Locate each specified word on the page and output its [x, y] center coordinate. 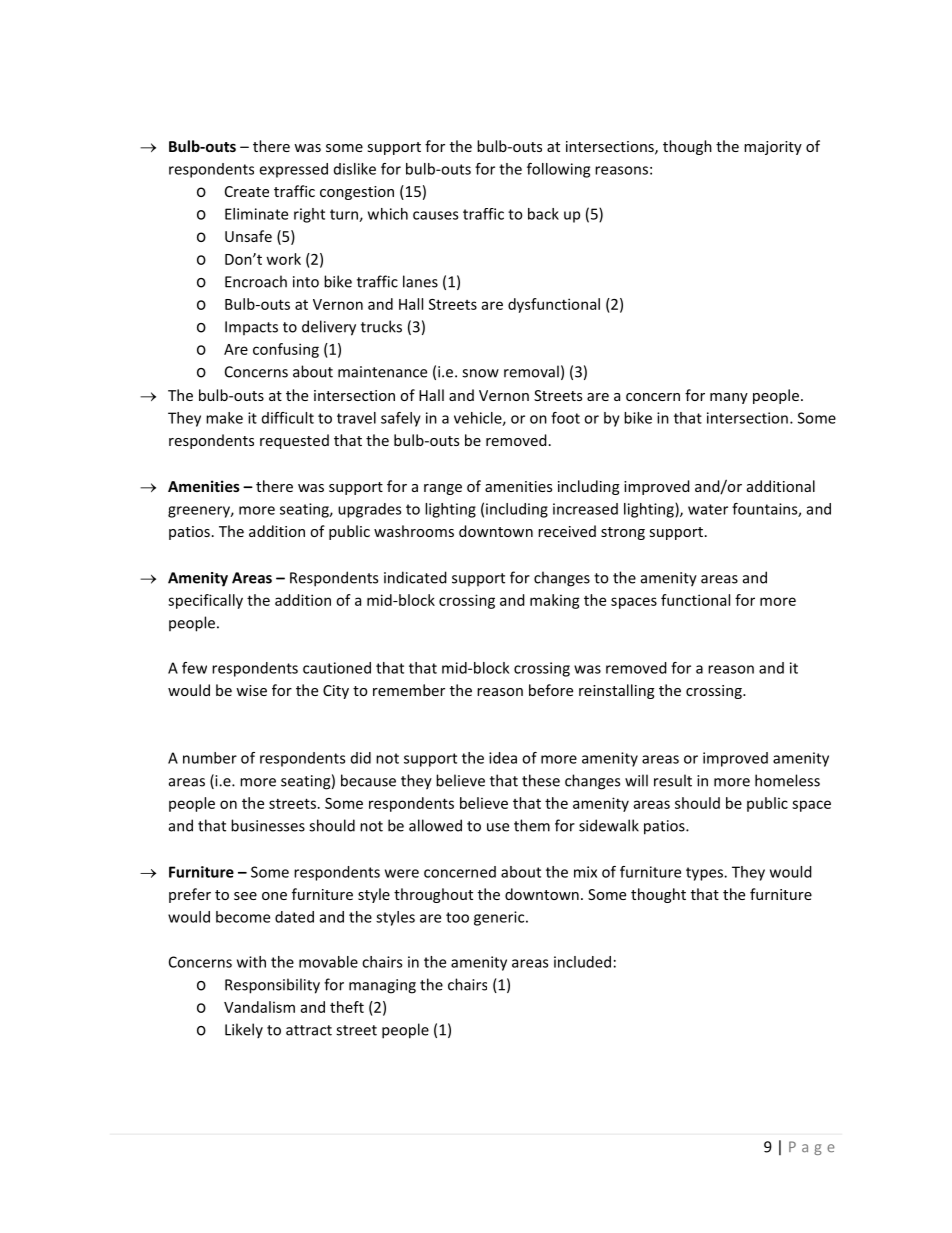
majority [773, 148]
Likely [244, 1031]
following [558, 170]
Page [812, 1148]
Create [247, 191]
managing [382, 986]
